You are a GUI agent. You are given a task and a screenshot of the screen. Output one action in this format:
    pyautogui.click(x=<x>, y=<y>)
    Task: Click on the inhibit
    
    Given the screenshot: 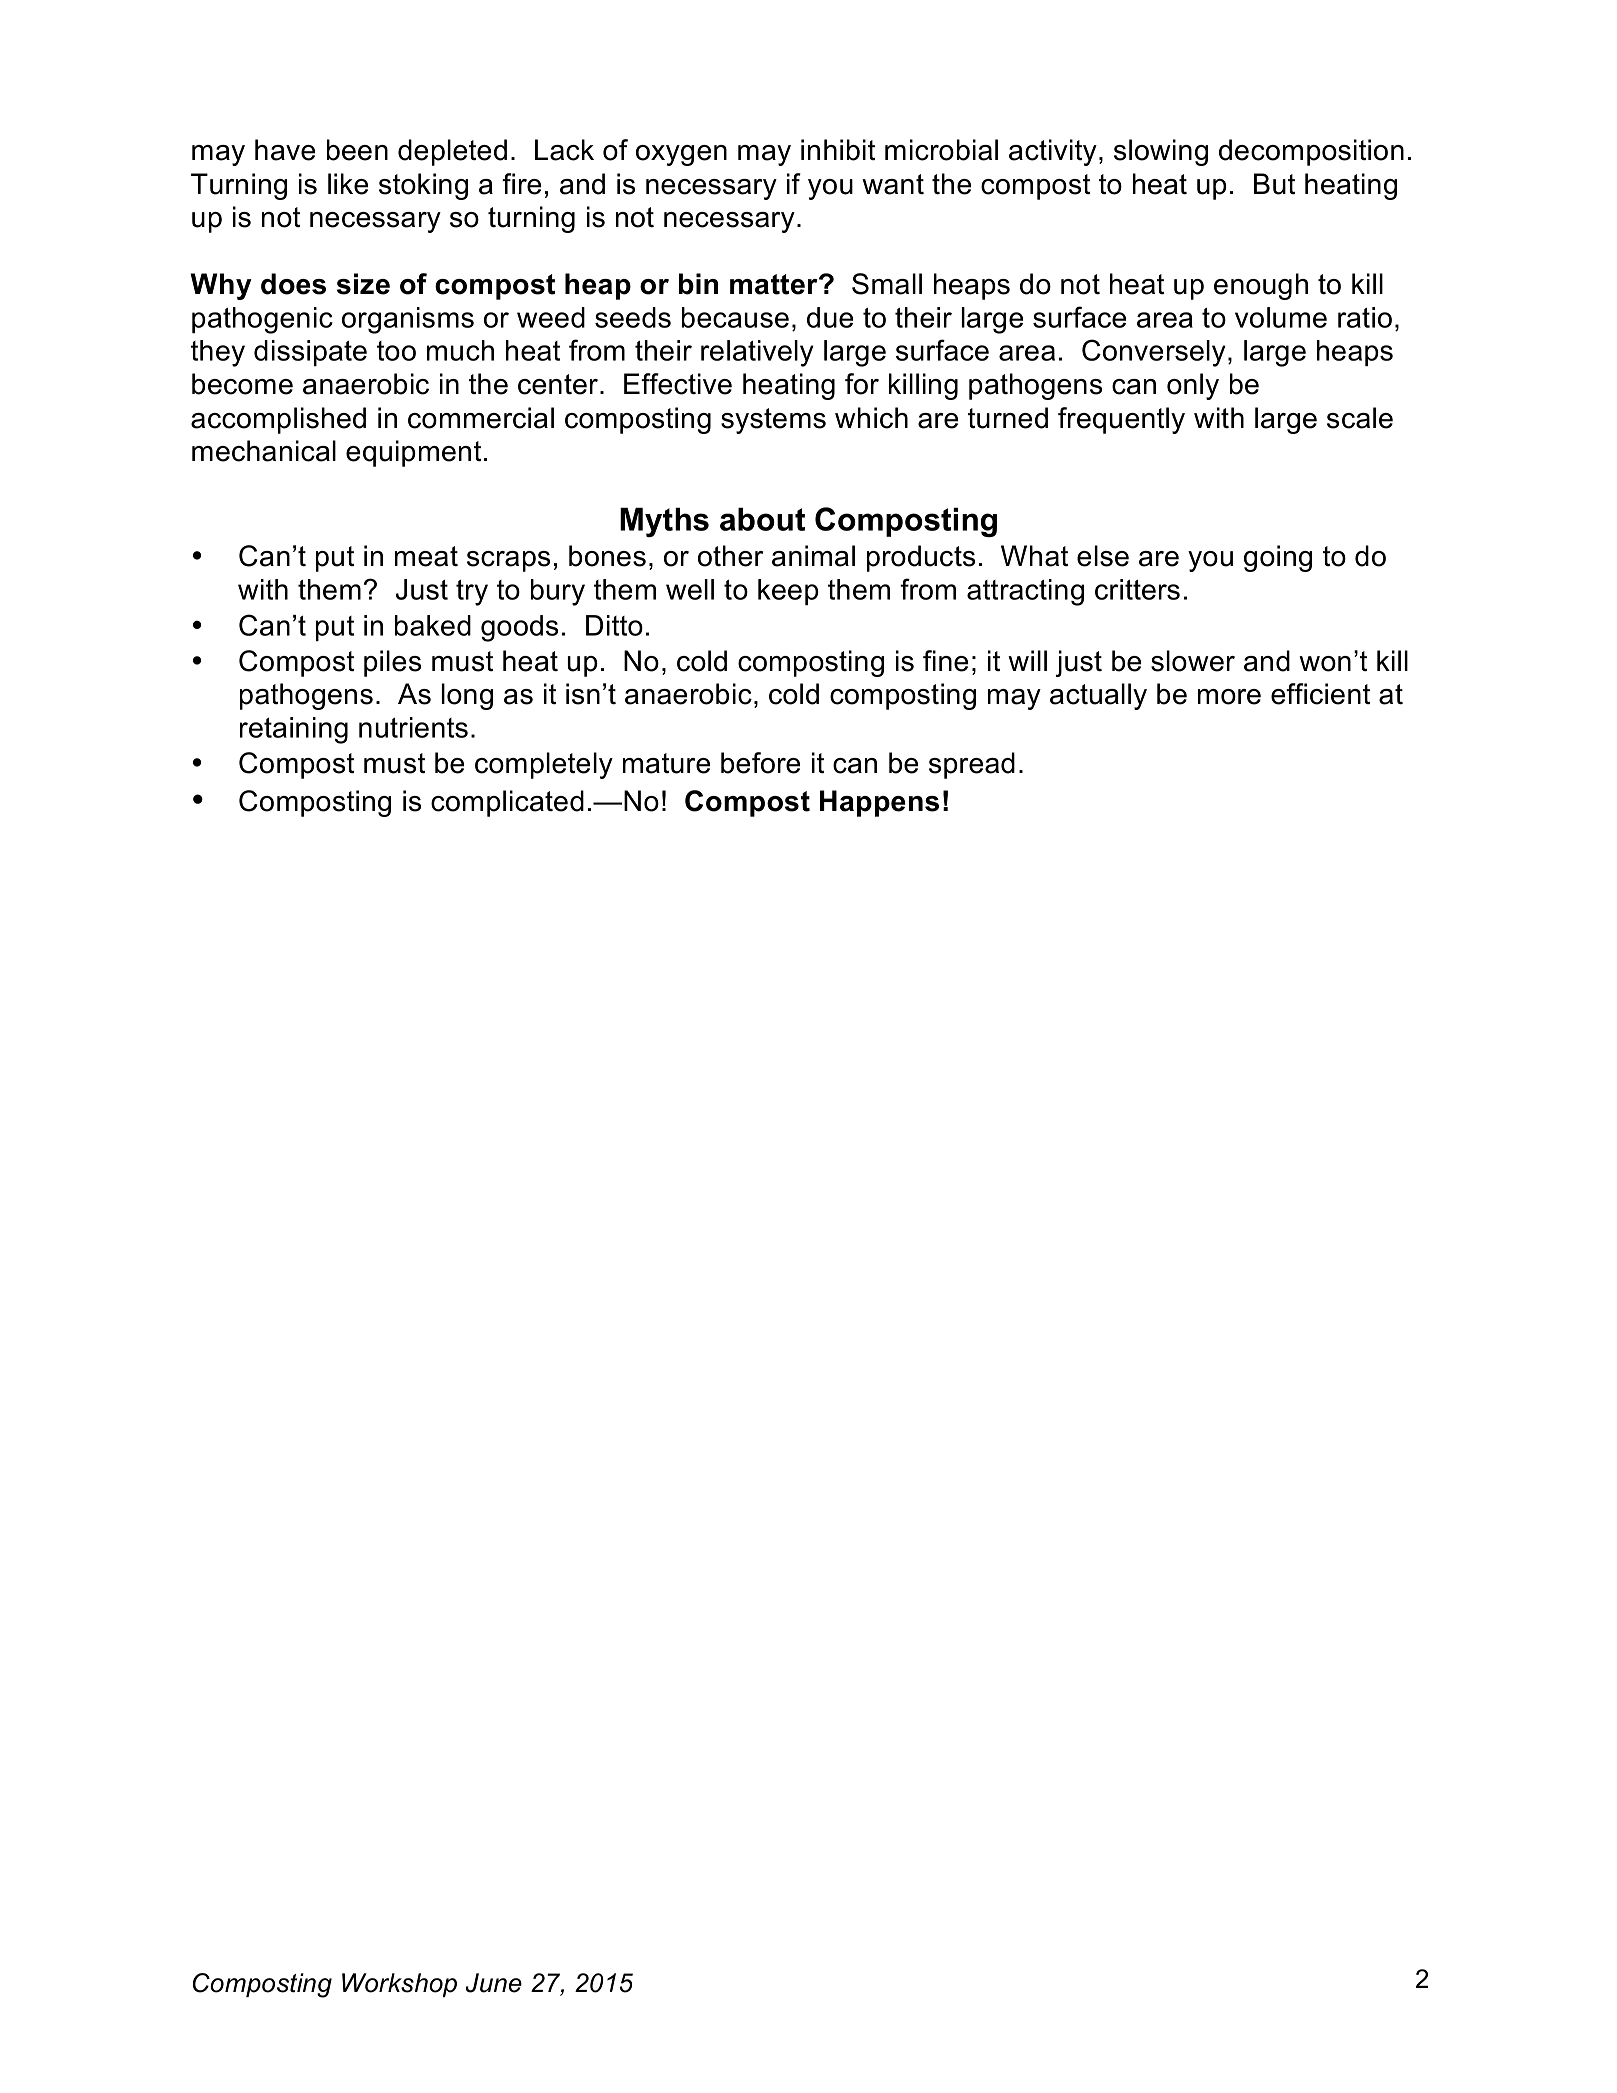 What is the action you would take?
    pyautogui.click(x=838, y=150)
